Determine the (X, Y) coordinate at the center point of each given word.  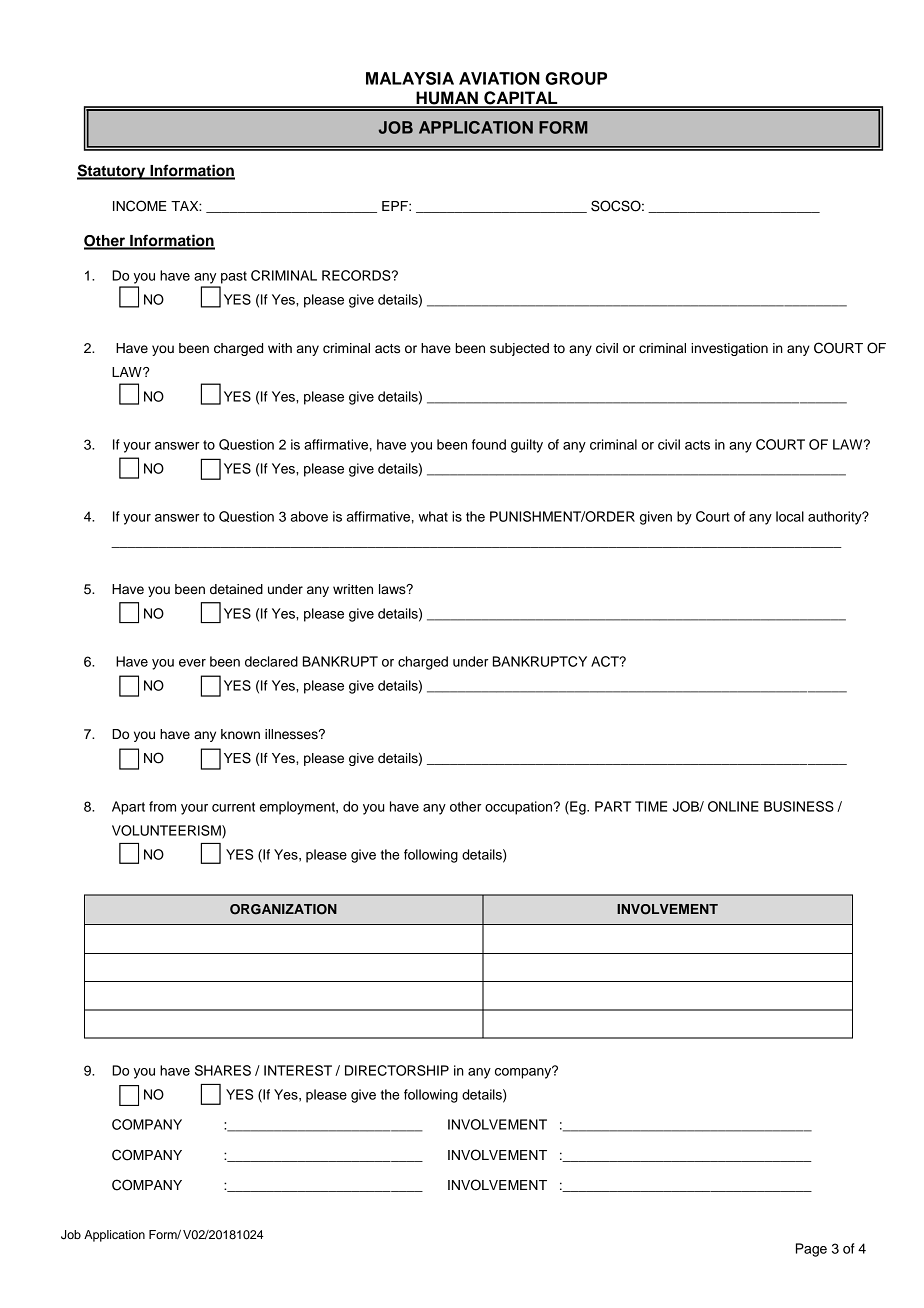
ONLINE (733, 806)
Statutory (112, 172)
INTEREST (298, 1070)
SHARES (223, 1070)
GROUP (576, 78)
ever (192, 663)
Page (811, 1250)
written (353, 589)
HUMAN (447, 99)
